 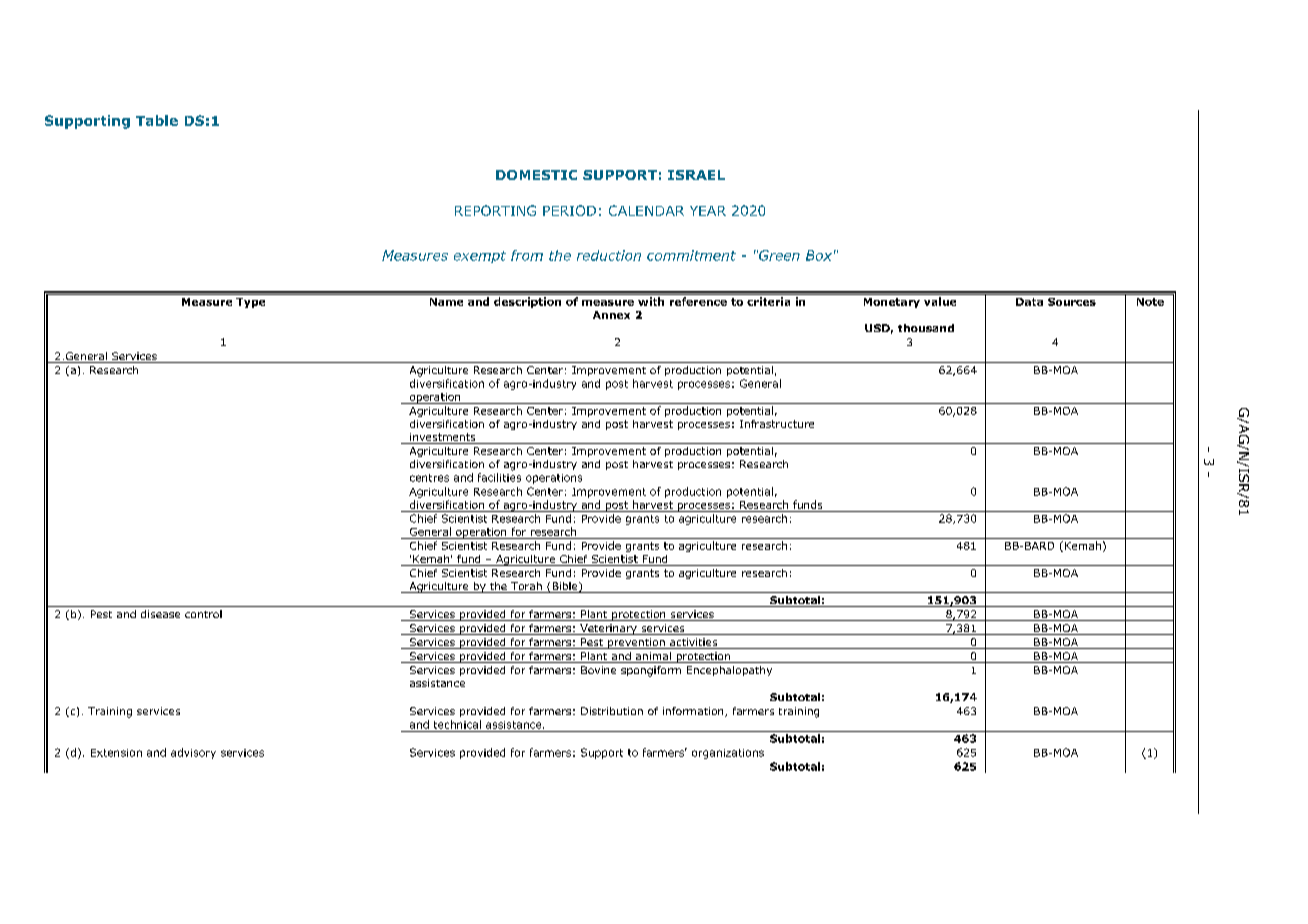 What do you see at coordinates (777, 424) in the document?
I see `Infrastructure` at bounding box center [777, 424].
